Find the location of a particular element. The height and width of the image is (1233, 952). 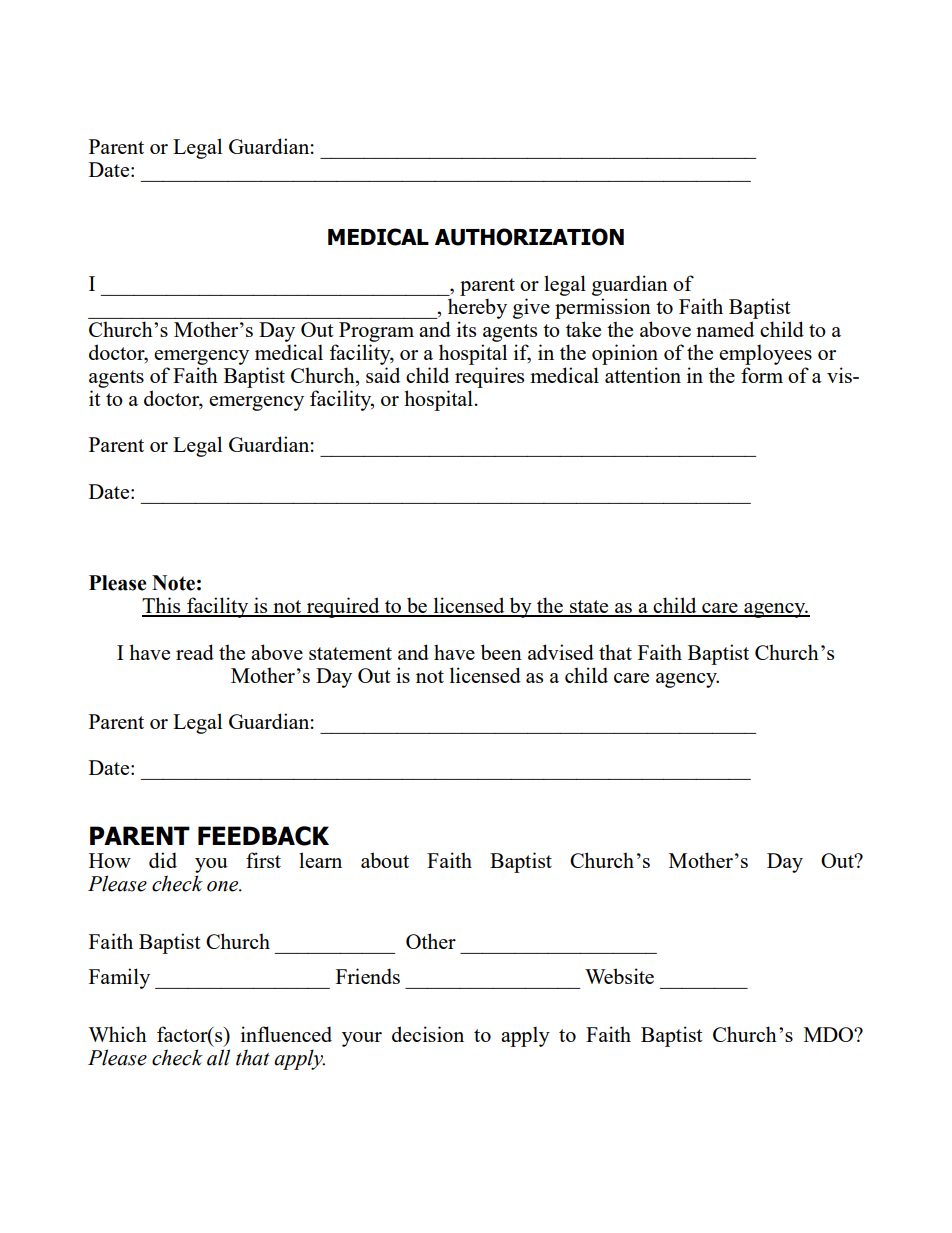

all is located at coordinates (218, 1057).
